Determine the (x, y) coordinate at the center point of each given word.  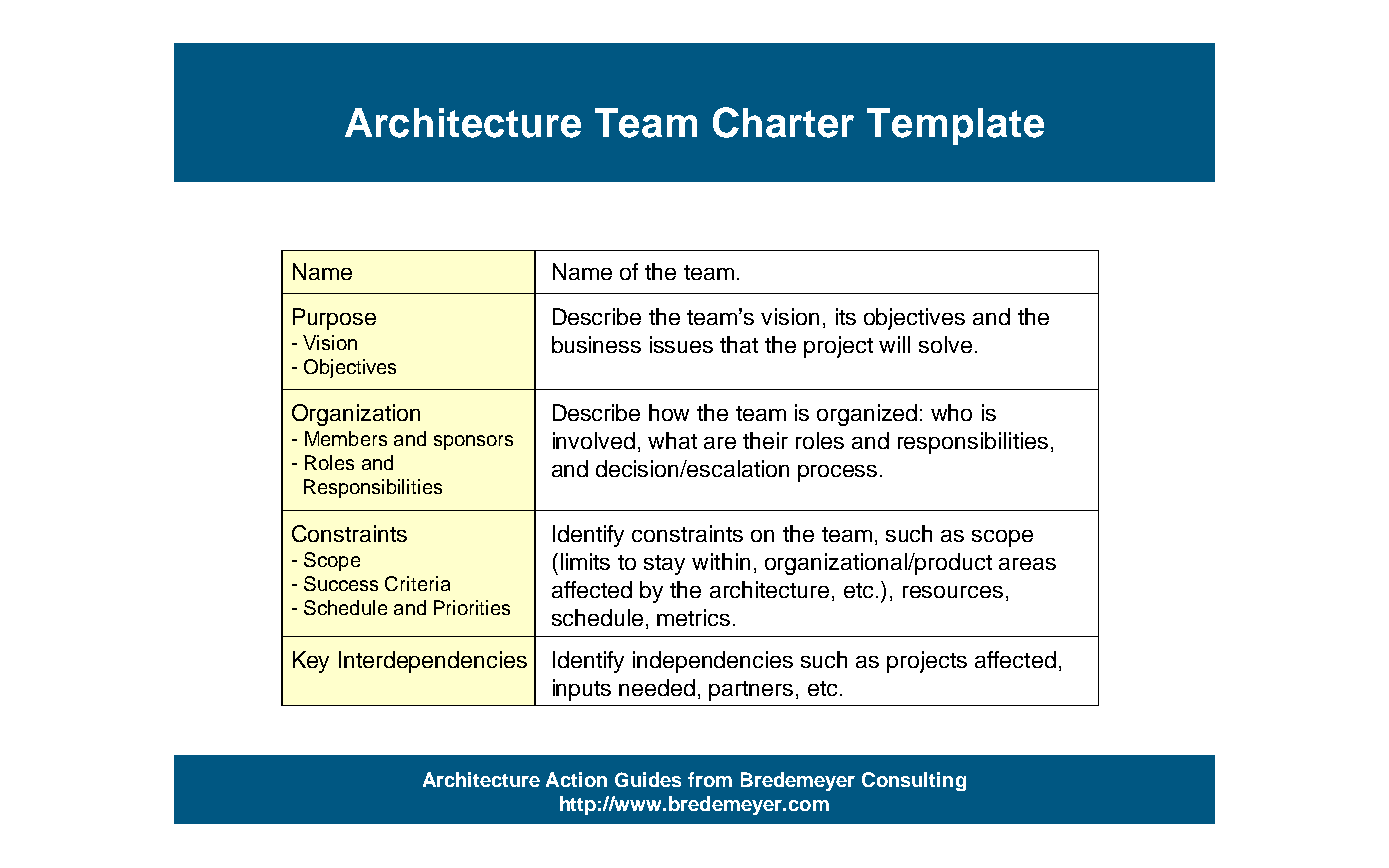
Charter (783, 122)
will (894, 344)
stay (664, 565)
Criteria (417, 583)
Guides (648, 779)
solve (945, 344)
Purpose (334, 319)
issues (681, 344)
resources (953, 592)
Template (955, 126)
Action (576, 779)
